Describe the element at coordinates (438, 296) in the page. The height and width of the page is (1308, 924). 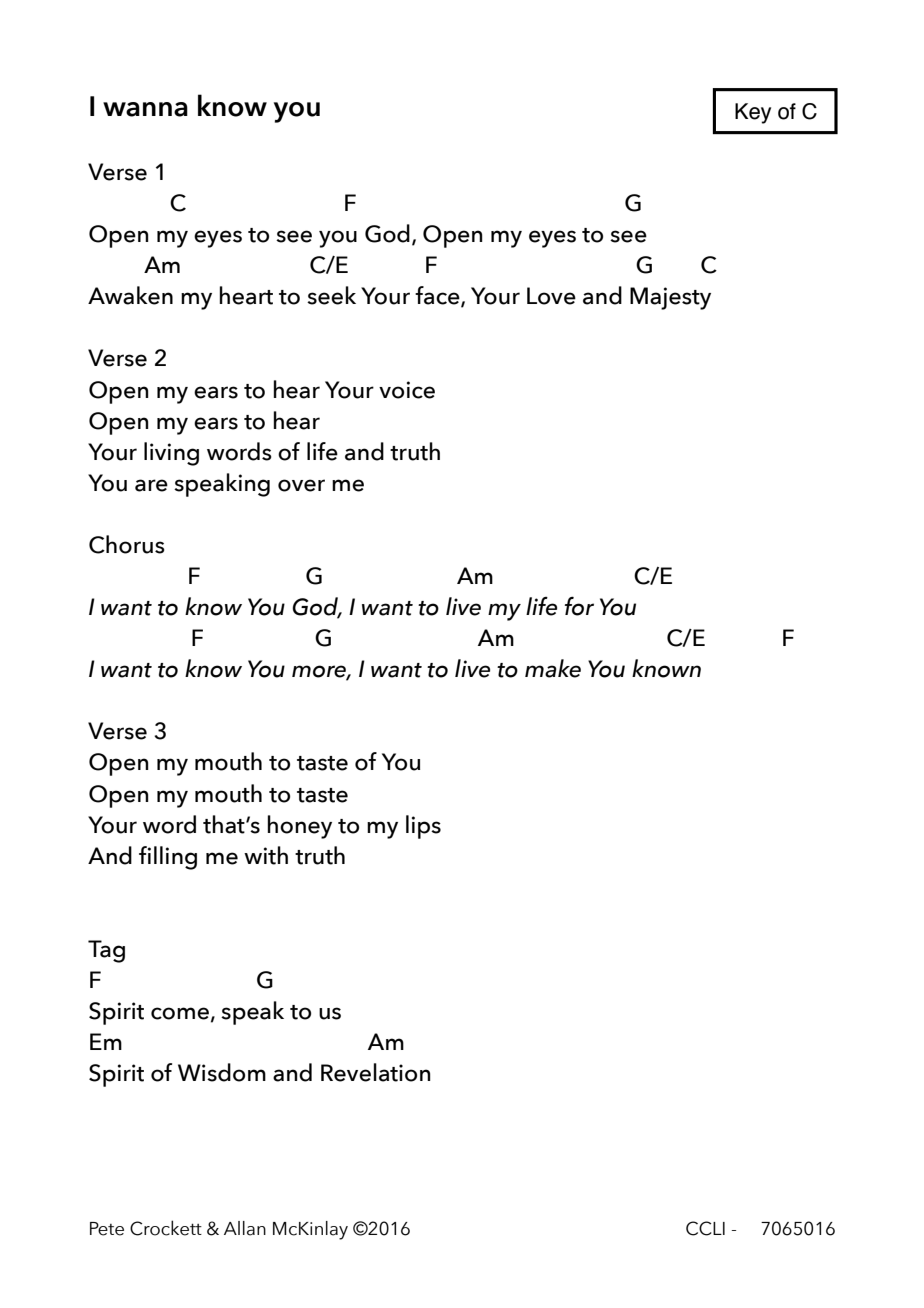
I see `face` at that location.
